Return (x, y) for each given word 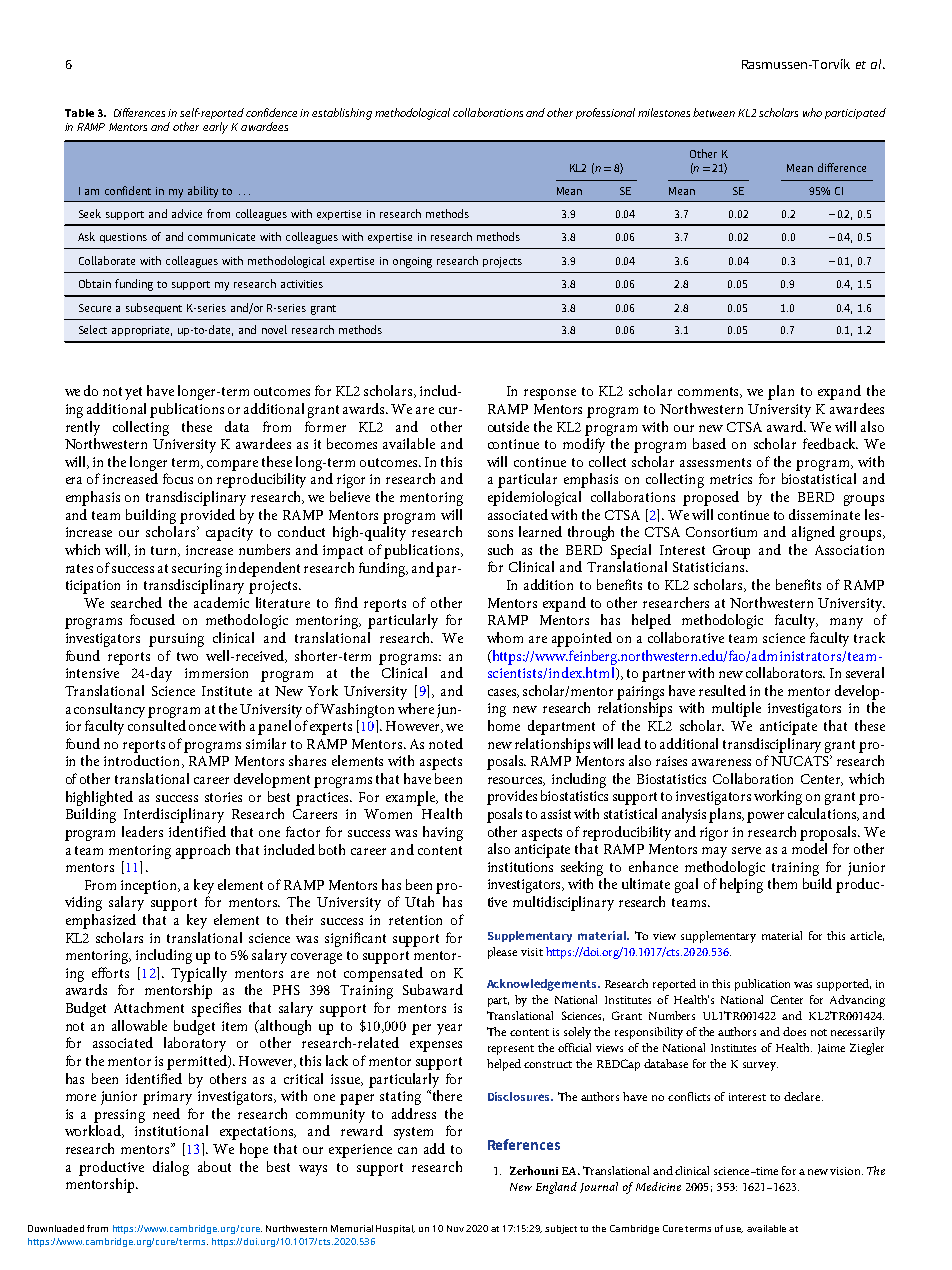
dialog (171, 1168)
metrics (731, 479)
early (215, 128)
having (443, 833)
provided (207, 516)
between (714, 112)
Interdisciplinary (174, 815)
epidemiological (534, 498)
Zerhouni (534, 1170)
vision (846, 1171)
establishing (342, 114)
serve (746, 850)
